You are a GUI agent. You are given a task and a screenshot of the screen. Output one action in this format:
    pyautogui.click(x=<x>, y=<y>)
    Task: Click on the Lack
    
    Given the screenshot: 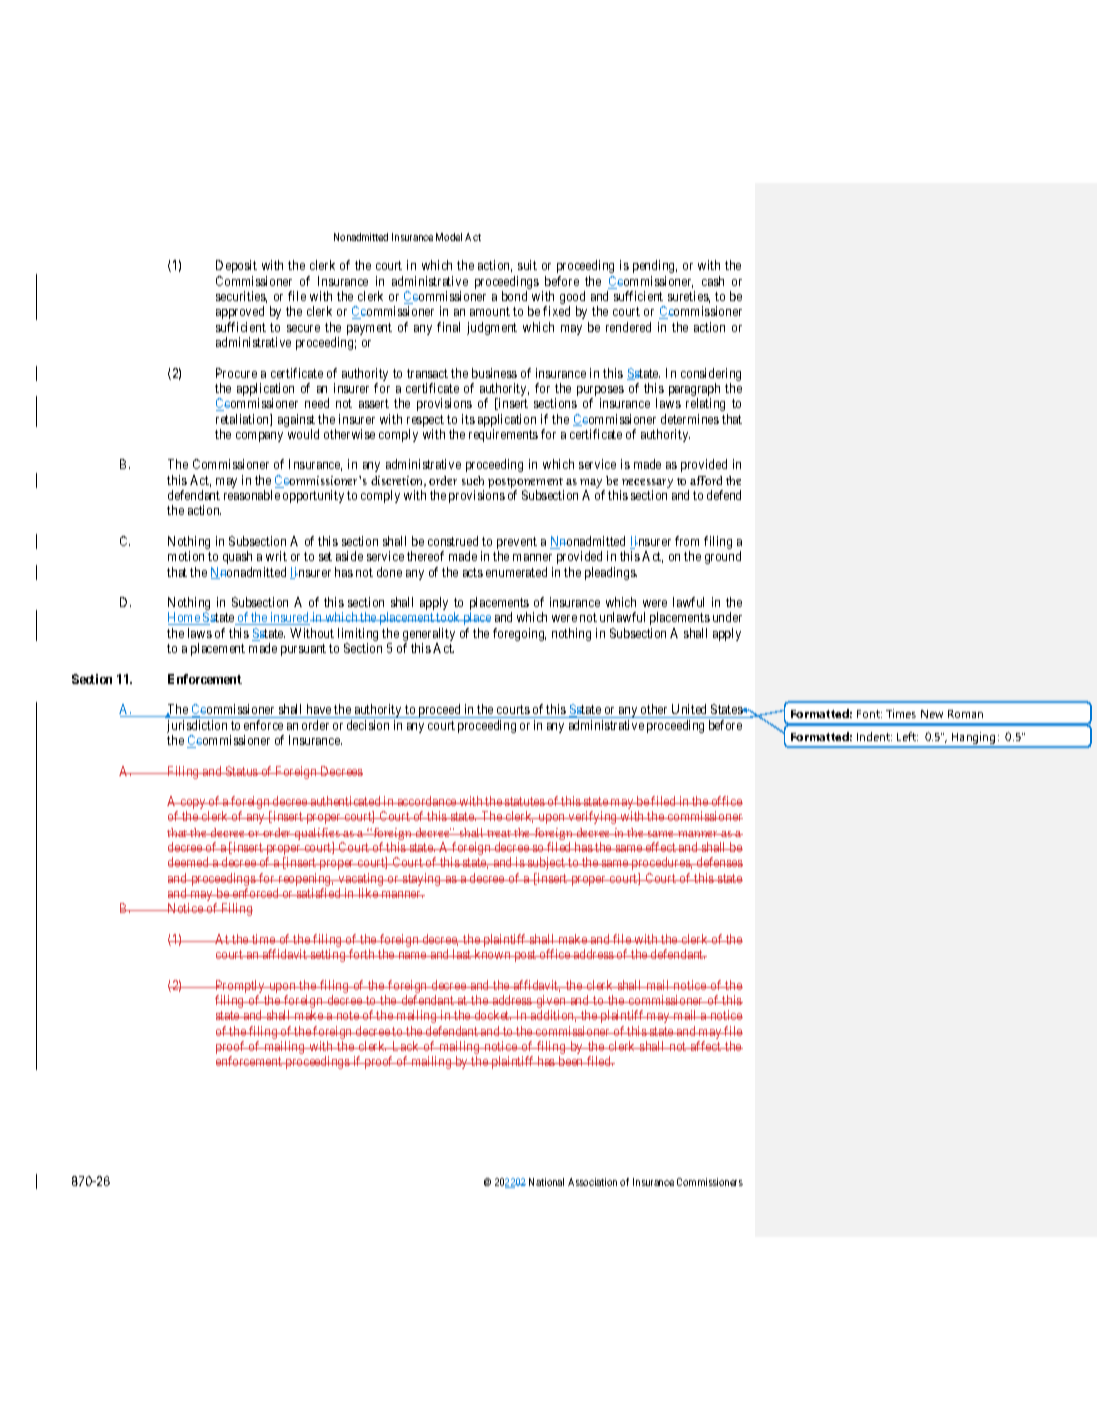 What is the action you would take?
    pyautogui.click(x=406, y=1046)
